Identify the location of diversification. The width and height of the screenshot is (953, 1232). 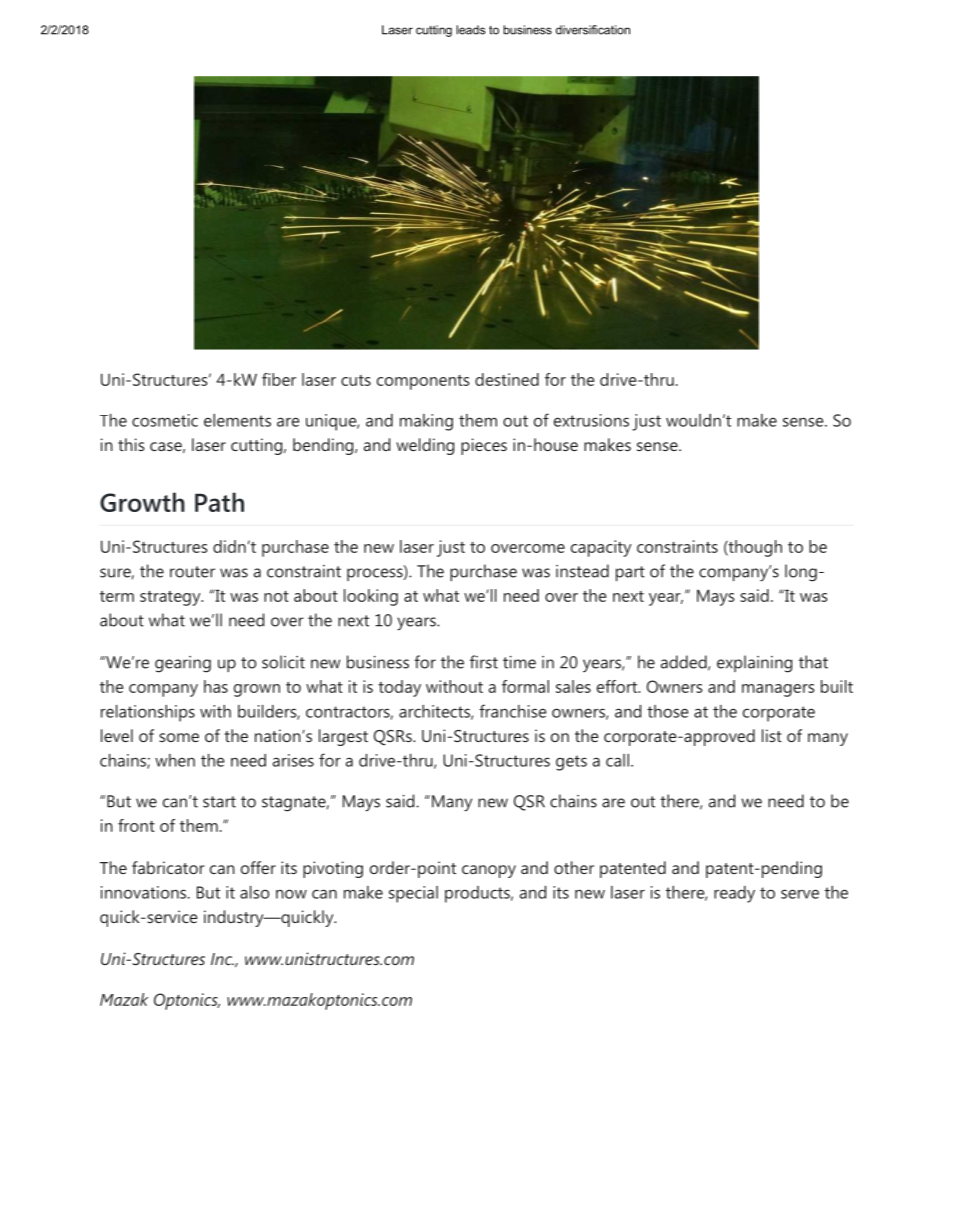
(593, 30).
